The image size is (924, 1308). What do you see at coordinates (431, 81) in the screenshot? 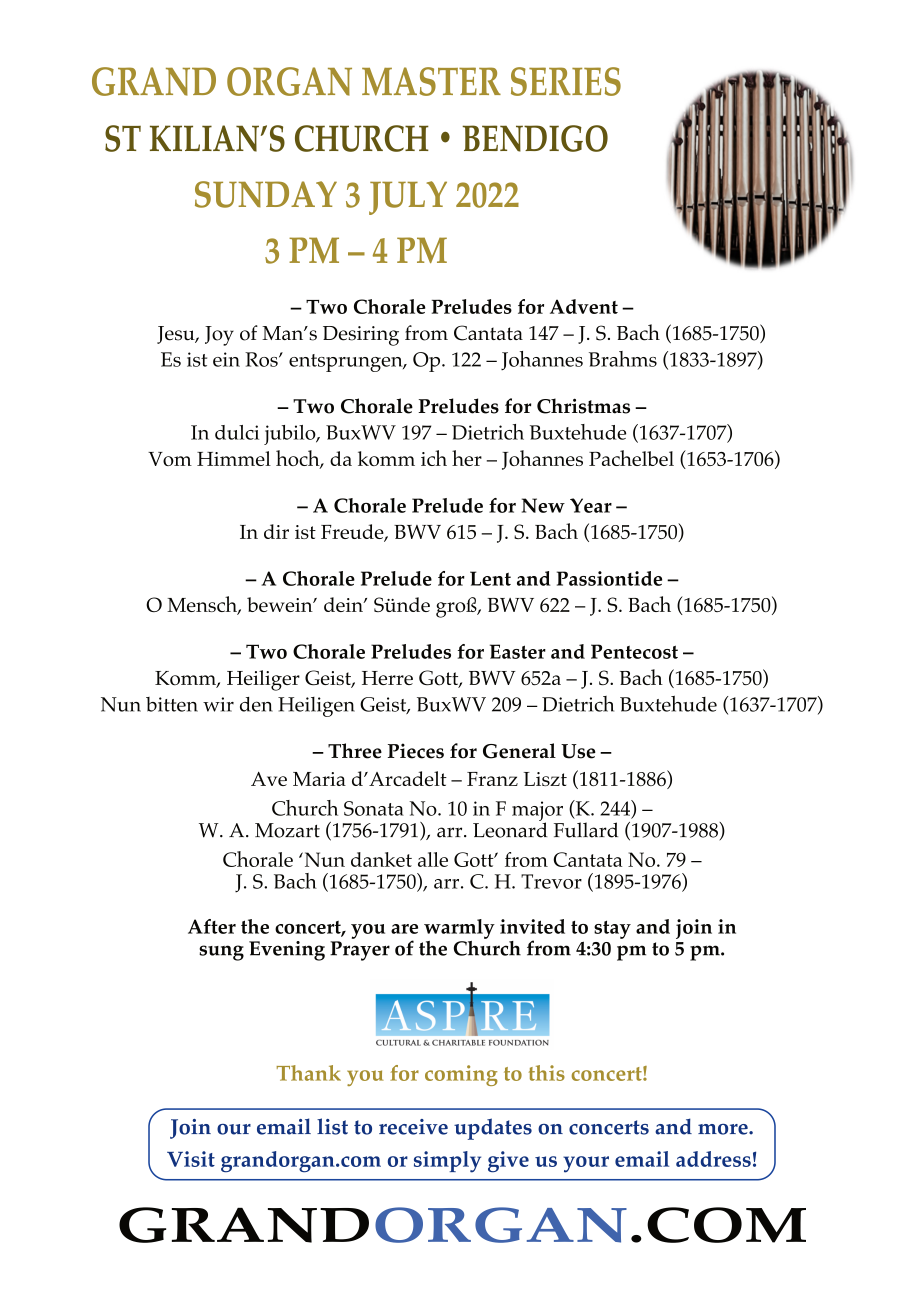
I see `MASTER` at bounding box center [431, 81].
